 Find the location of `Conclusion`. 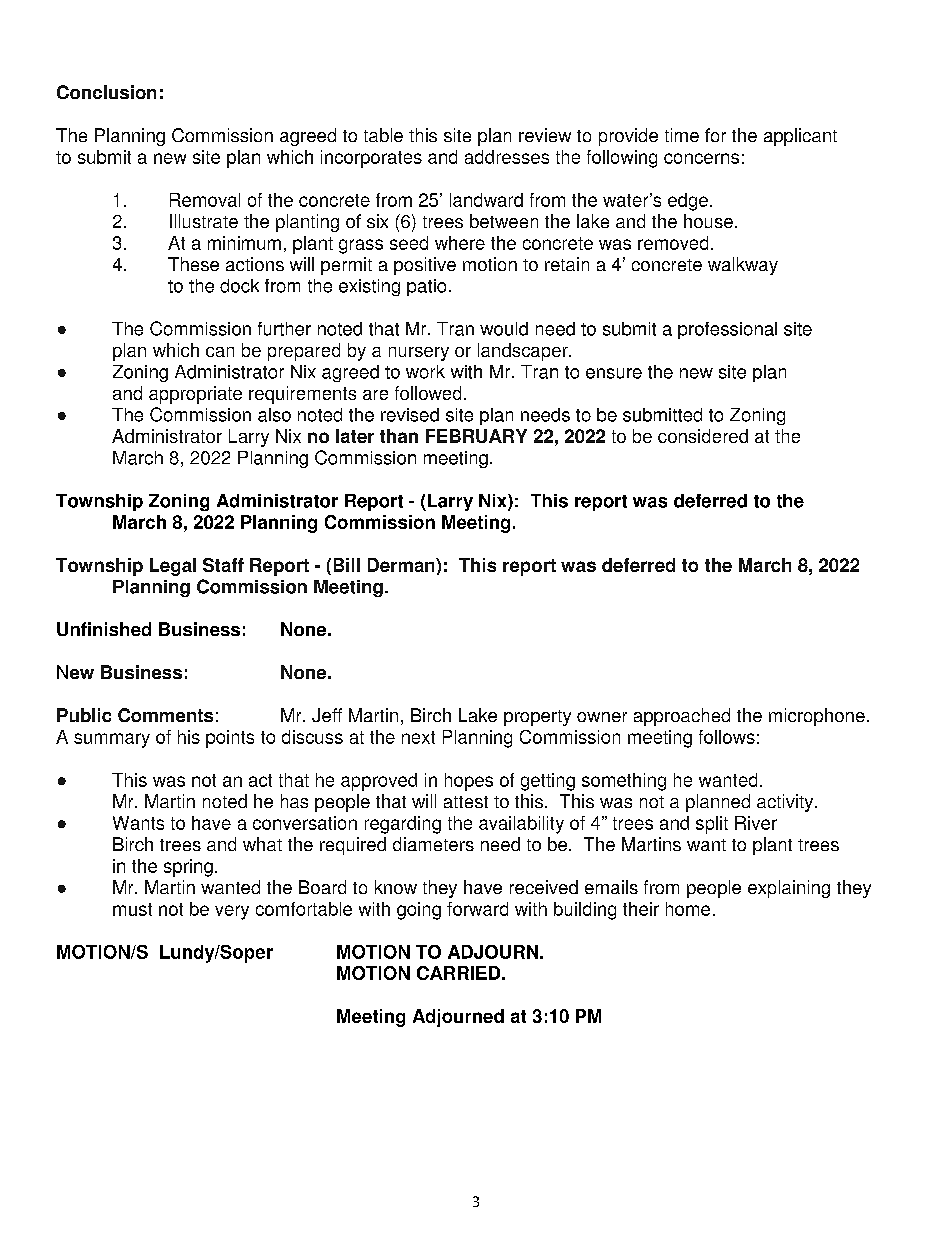

Conclusion is located at coordinates (106, 92).
